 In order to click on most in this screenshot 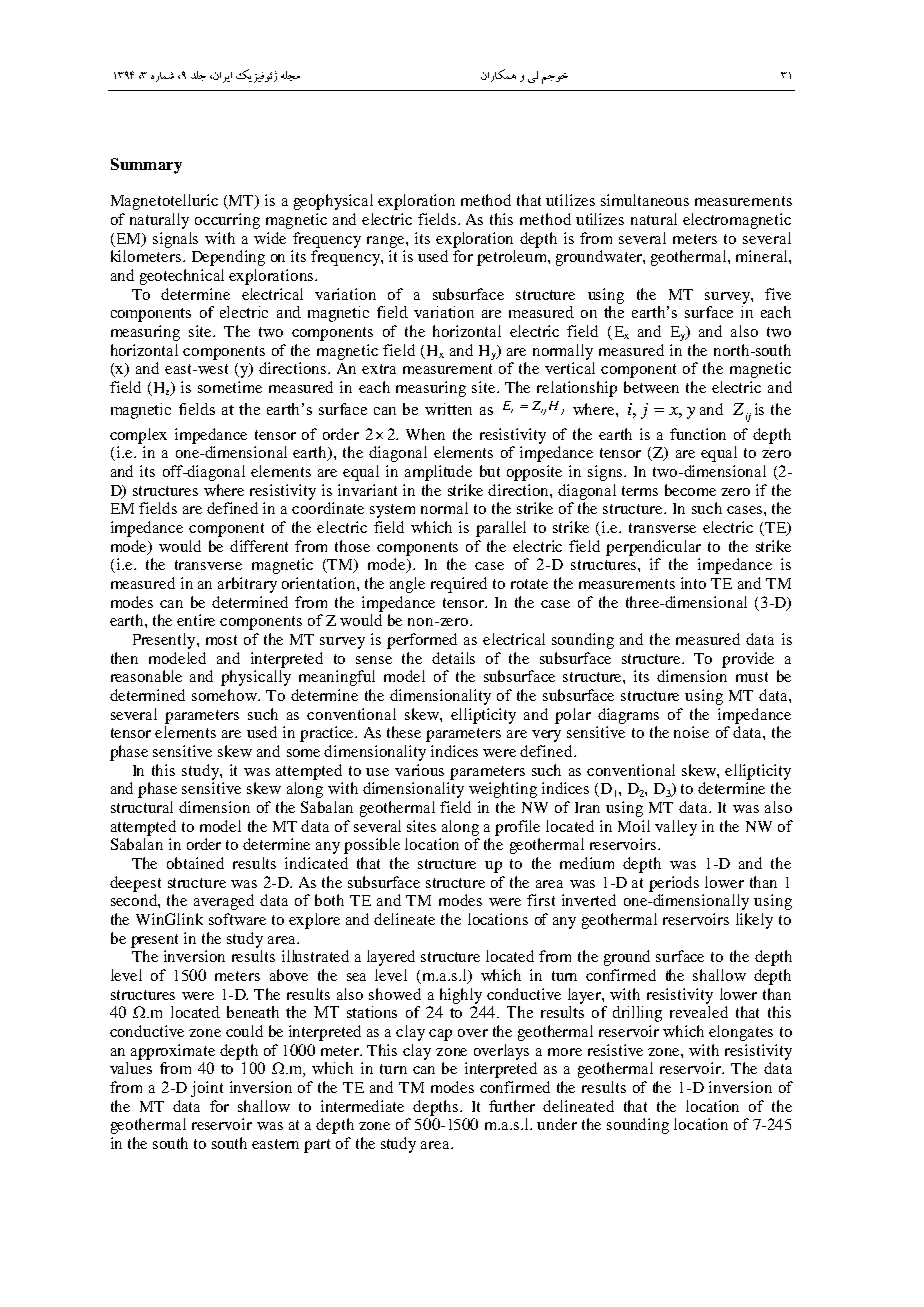, I will do `click(221, 640)`.
